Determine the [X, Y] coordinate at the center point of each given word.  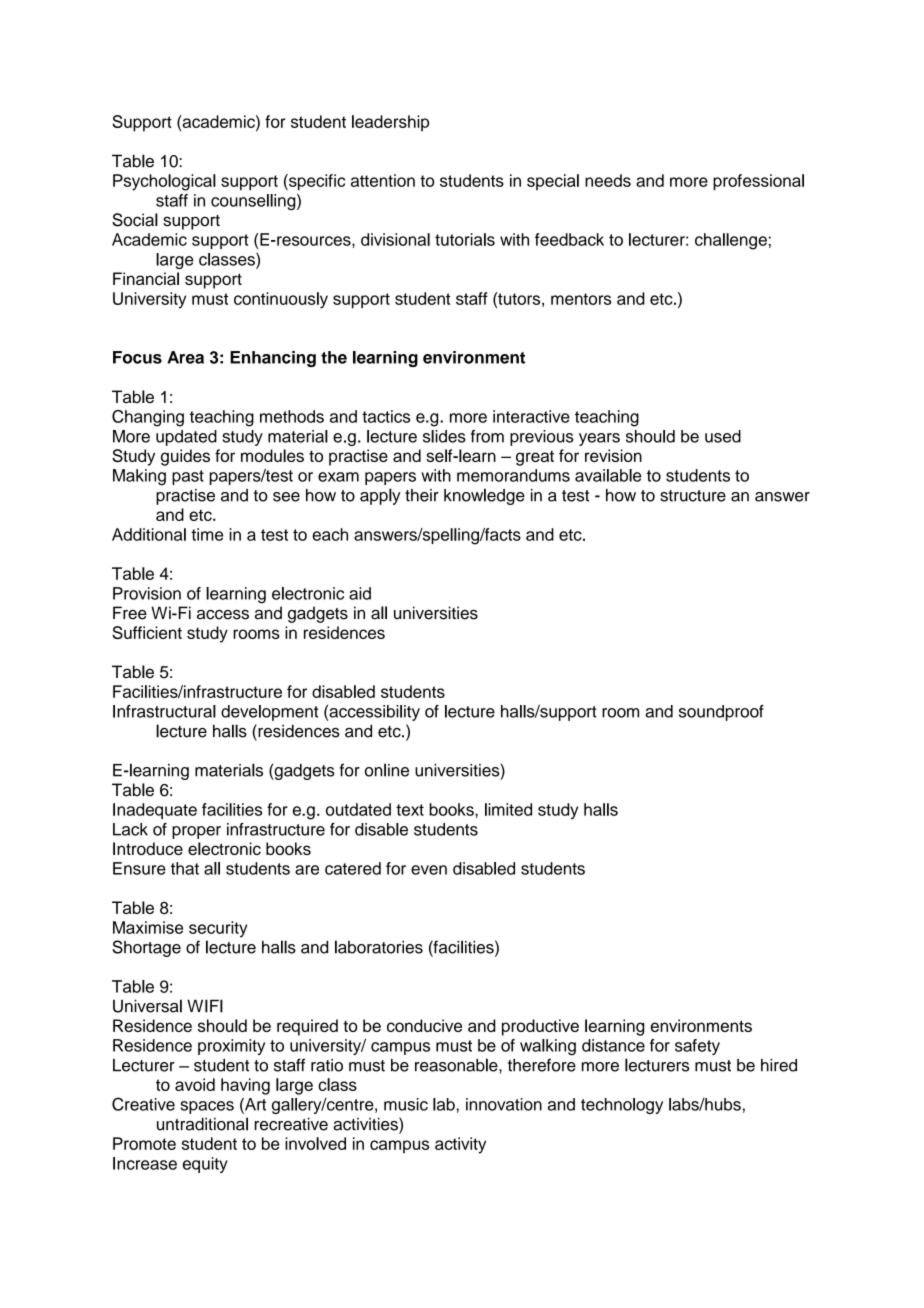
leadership [390, 123]
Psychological [164, 182]
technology [622, 1106]
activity [460, 1145]
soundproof [721, 713]
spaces [207, 1107]
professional [758, 182]
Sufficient [147, 632]
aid [360, 593]
